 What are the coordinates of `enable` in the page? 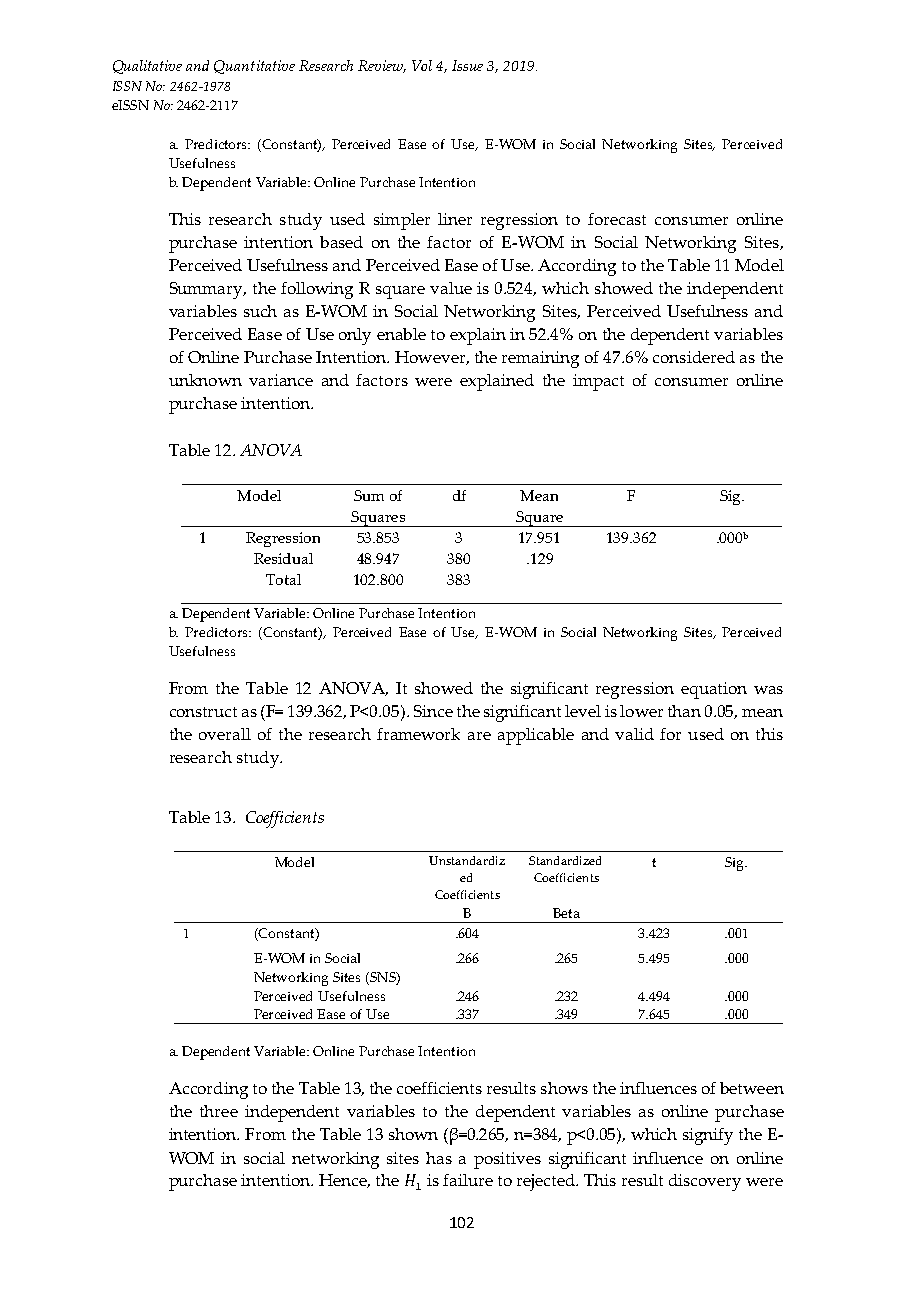 It's located at (401, 334).
